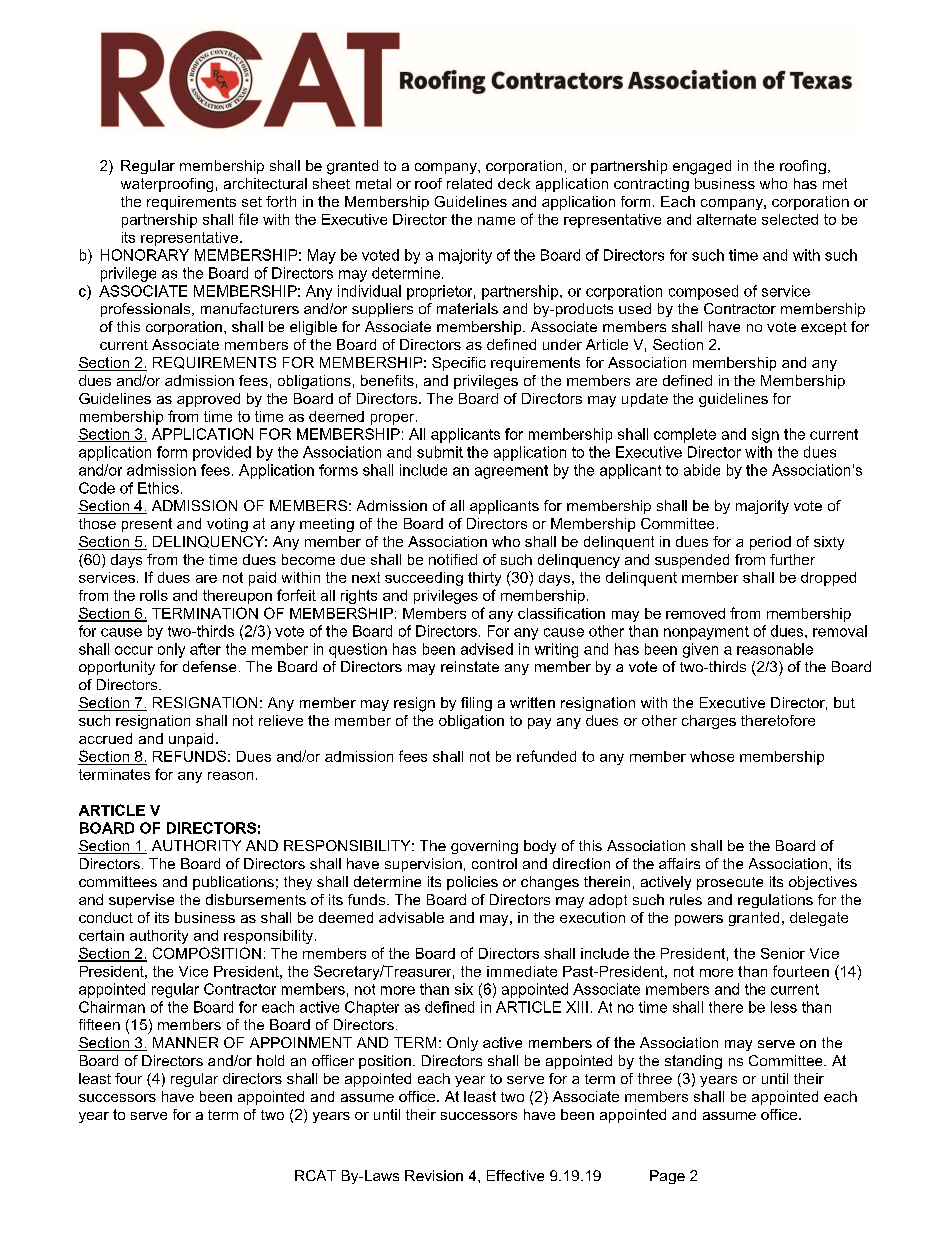 The width and height of the document is (952, 1233). Describe the element at coordinates (209, 666) in the document. I see `defense` at that location.
